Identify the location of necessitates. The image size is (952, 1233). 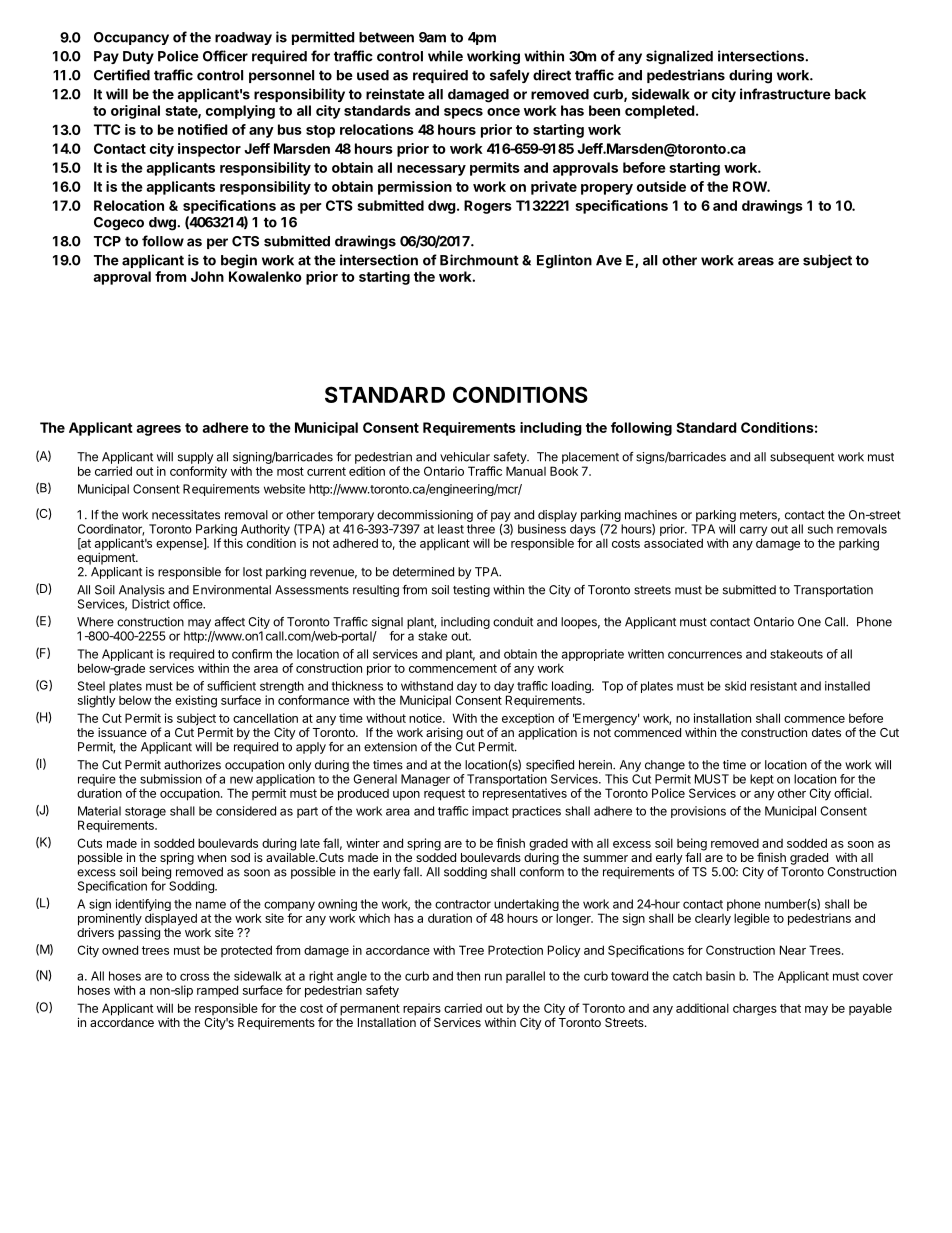
(186, 515).
